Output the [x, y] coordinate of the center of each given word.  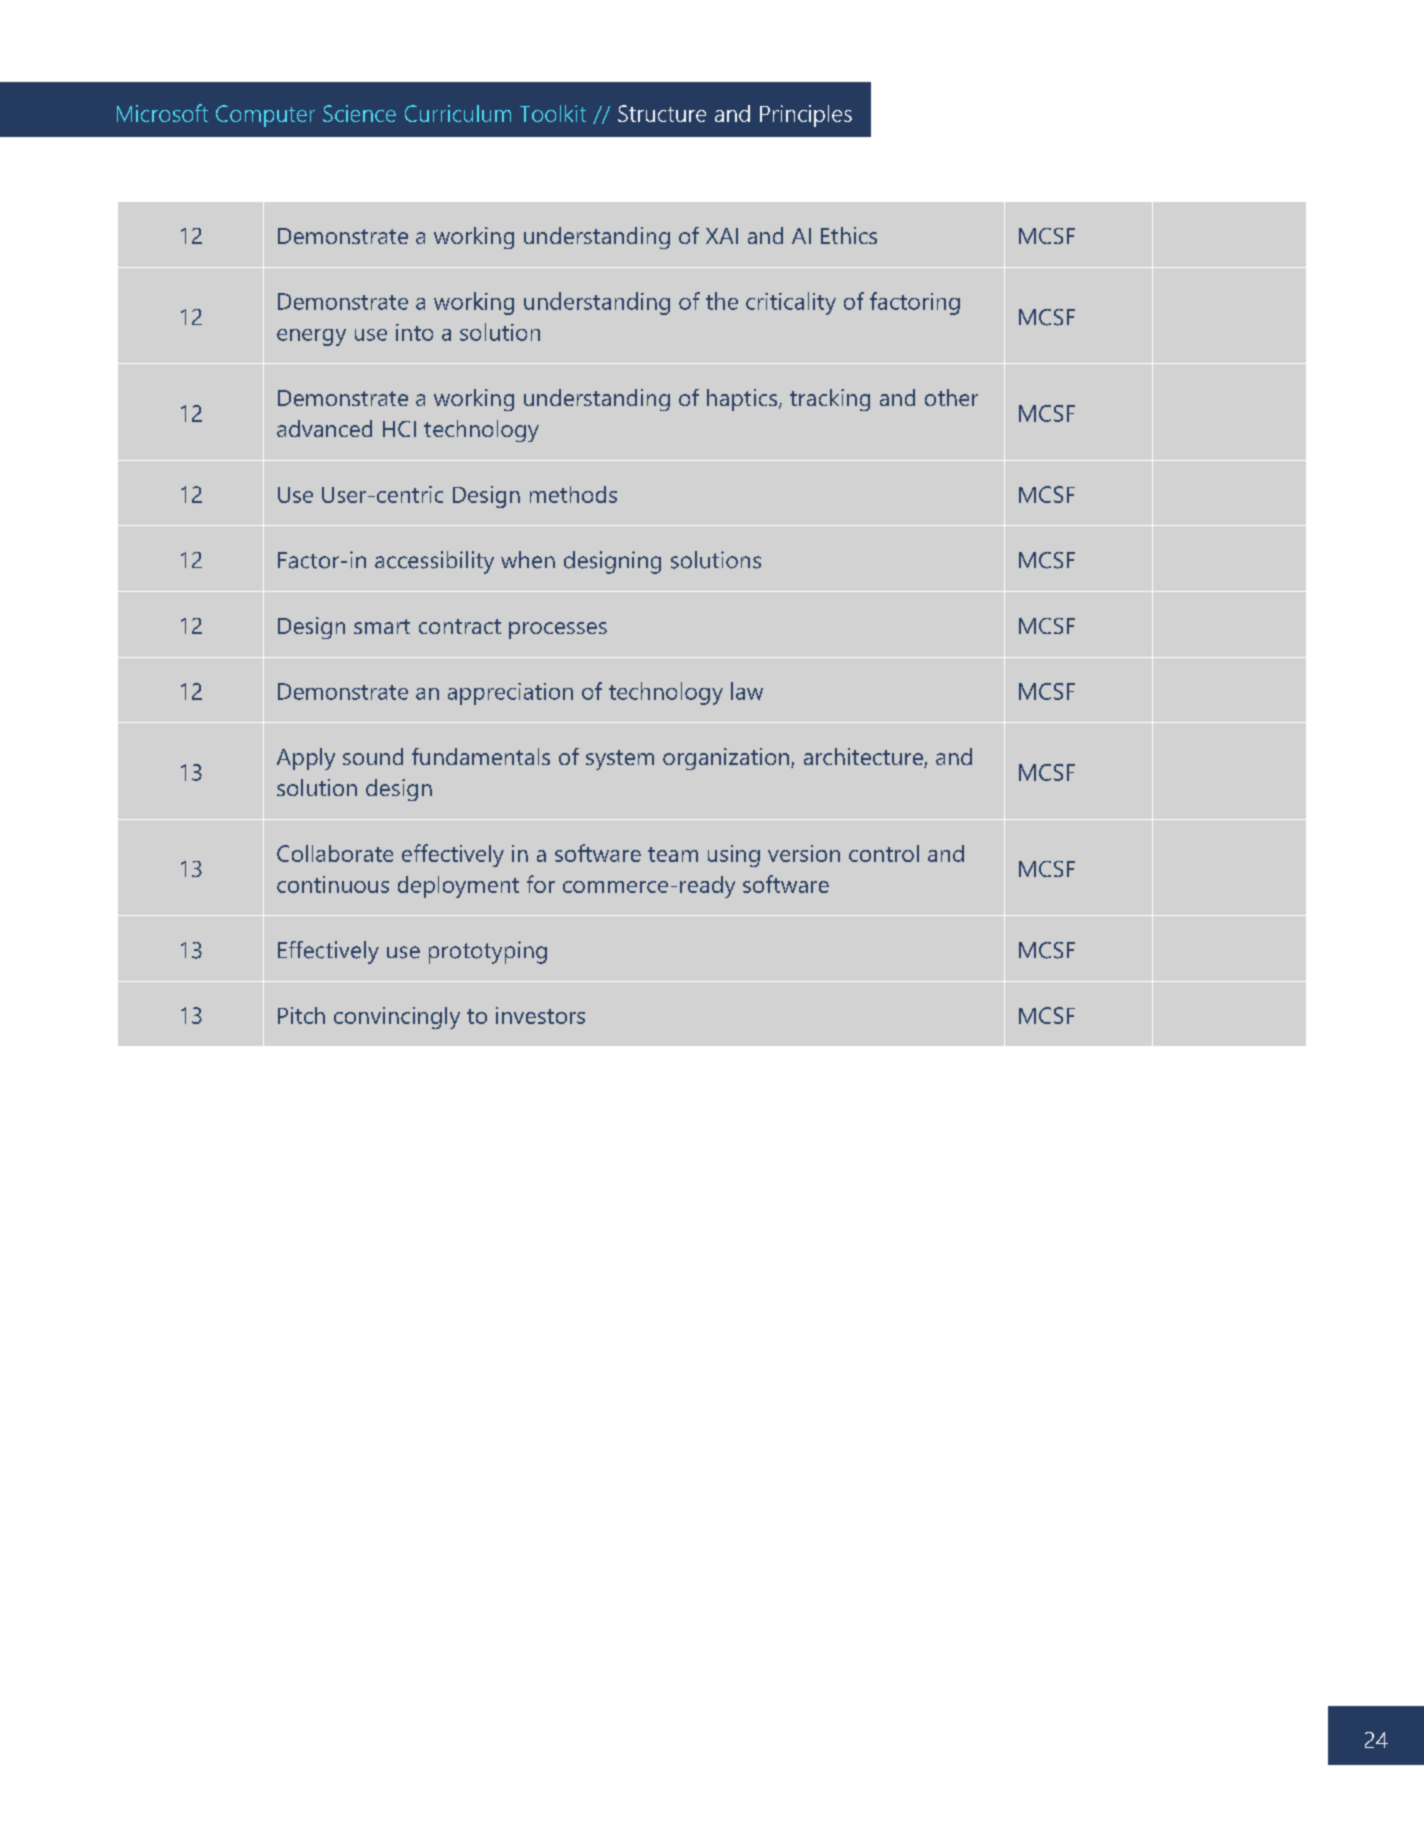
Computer [265, 116]
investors [540, 1015]
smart [382, 626]
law [747, 691]
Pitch [301, 1015]
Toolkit [553, 113]
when [528, 560]
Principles [806, 116]
